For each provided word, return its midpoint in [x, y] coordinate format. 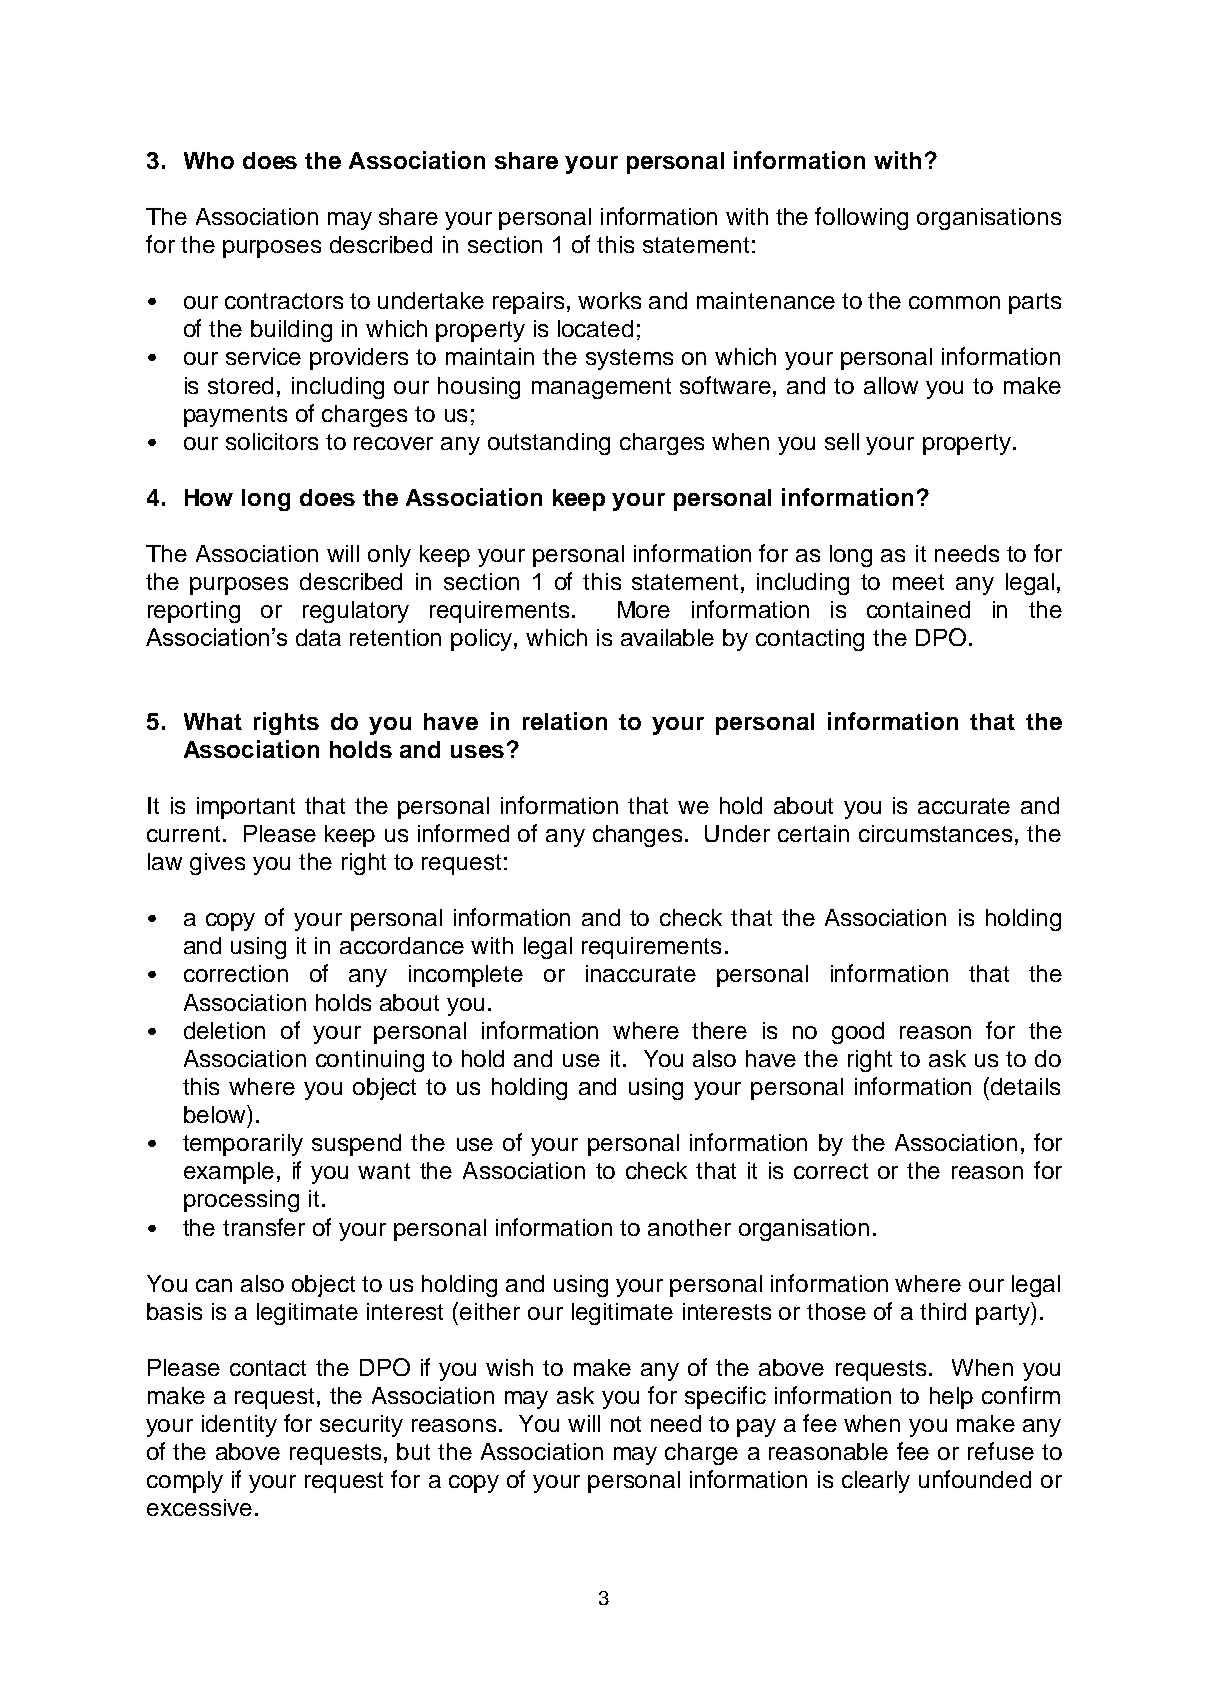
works [609, 300]
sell [842, 441]
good [858, 1033]
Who [209, 160]
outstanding [549, 444]
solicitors [272, 441]
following [861, 218]
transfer [264, 1227]
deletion [224, 1030]
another [689, 1227]
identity [239, 1426]
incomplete [466, 976]
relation [565, 721]
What [213, 721]
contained [918, 609]
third [943, 1311]
